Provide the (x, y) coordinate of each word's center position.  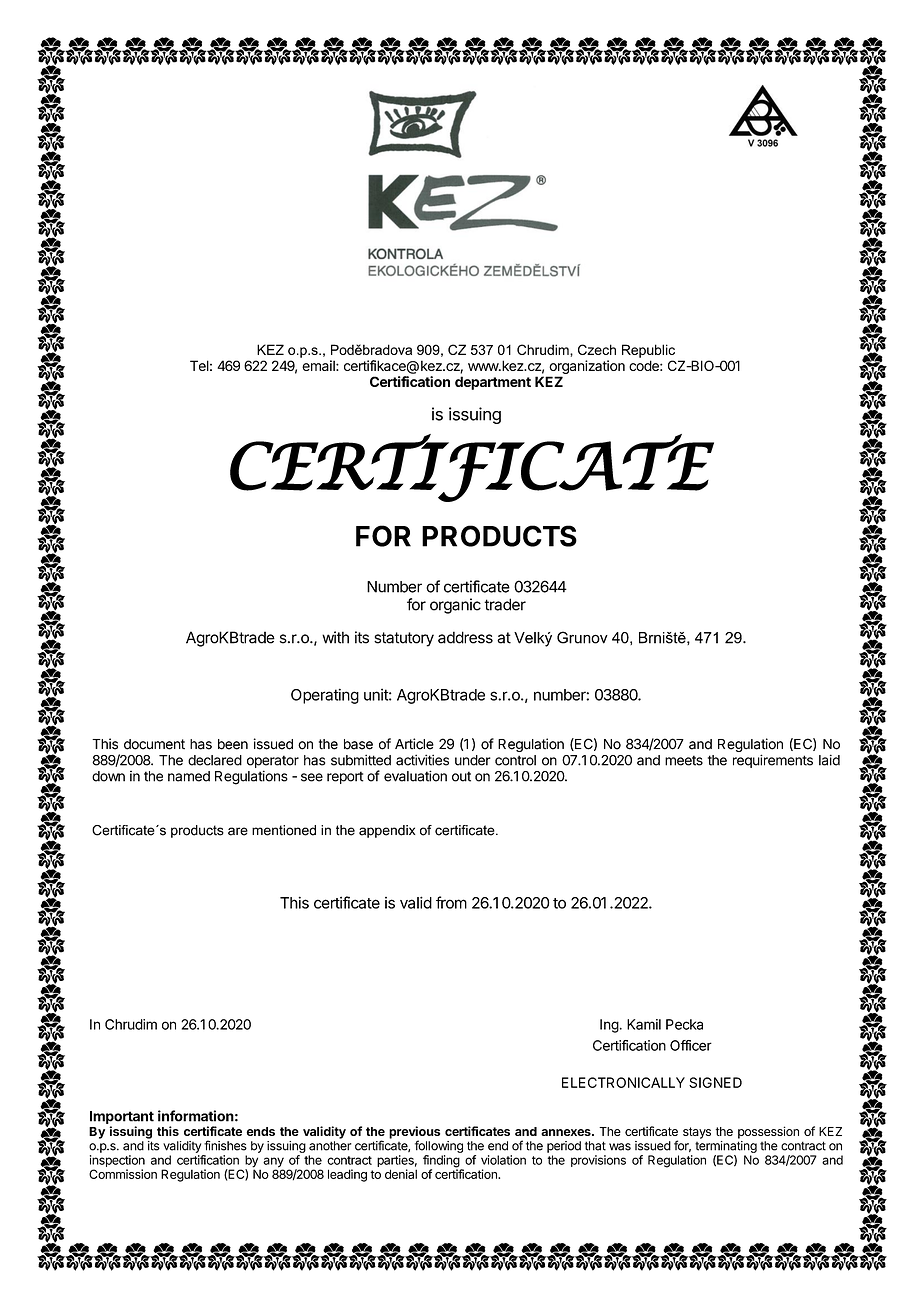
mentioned (284, 830)
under (473, 760)
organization (587, 367)
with (335, 637)
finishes (225, 1145)
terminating (726, 1147)
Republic (648, 351)
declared (215, 760)
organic (455, 606)
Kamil (644, 1024)
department (493, 383)
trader (505, 604)
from (451, 902)
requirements (773, 761)
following (439, 1146)
